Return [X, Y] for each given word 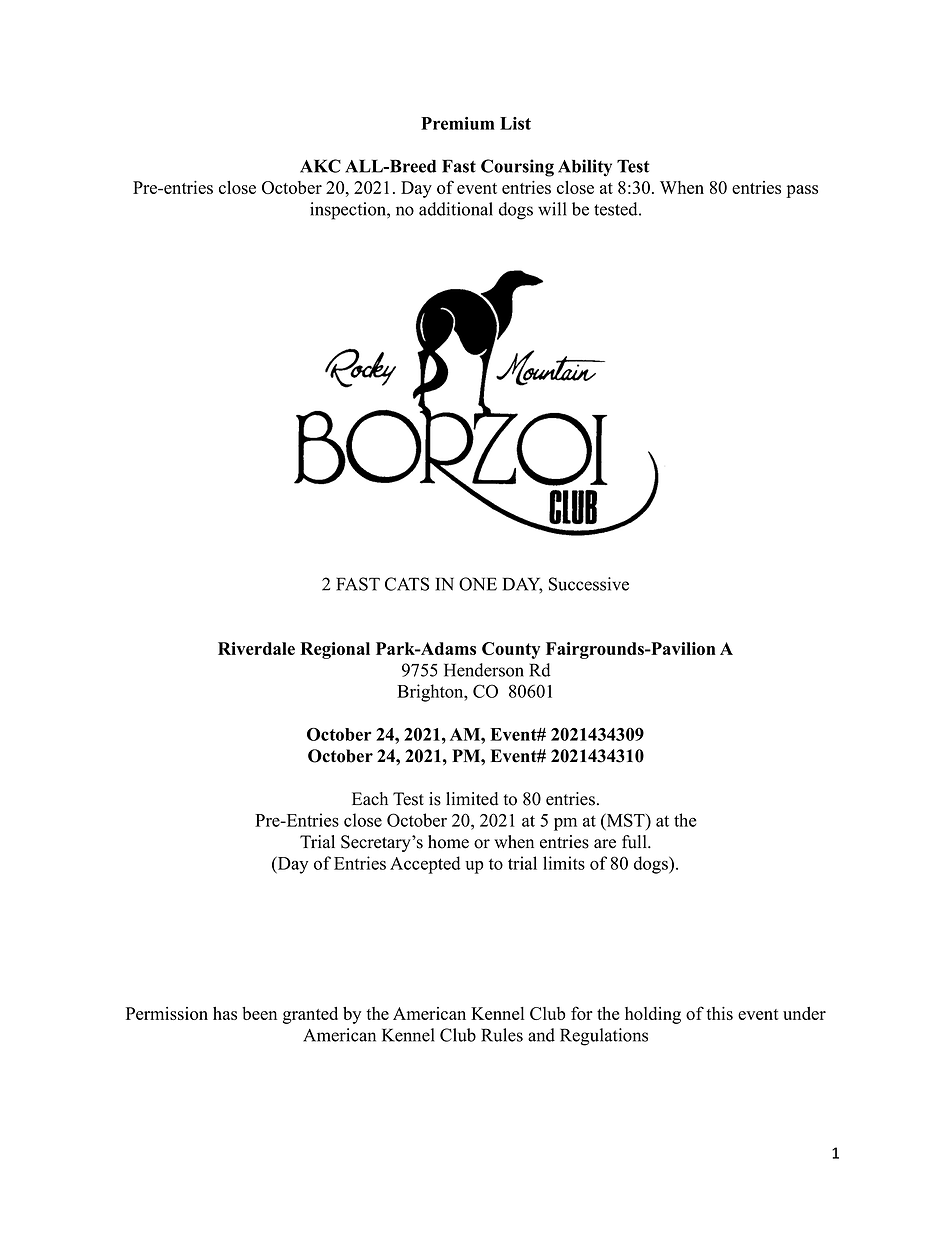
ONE [478, 584]
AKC [320, 166]
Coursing [517, 168]
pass [802, 191]
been [259, 1013]
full [635, 842]
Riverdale [256, 648]
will [552, 209]
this [719, 1013]
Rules [502, 1035]
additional [456, 209]
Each [370, 799]
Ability [585, 168]
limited [472, 799]
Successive [589, 584]
